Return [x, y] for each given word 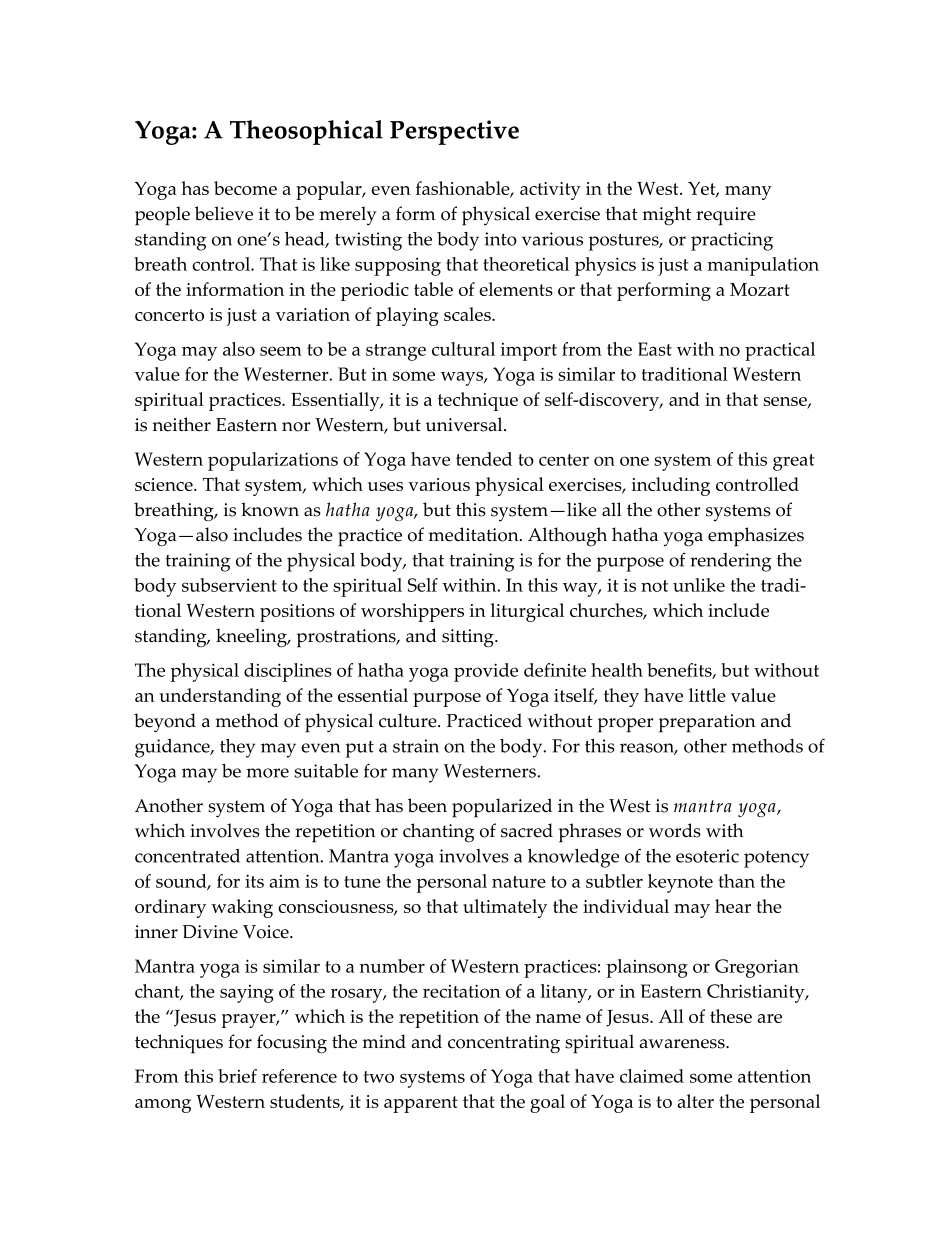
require [726, 216]
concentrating [504, 1044]
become [245, 188]
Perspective [454, 132]
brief [237, 1076]
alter [696, 1101]
